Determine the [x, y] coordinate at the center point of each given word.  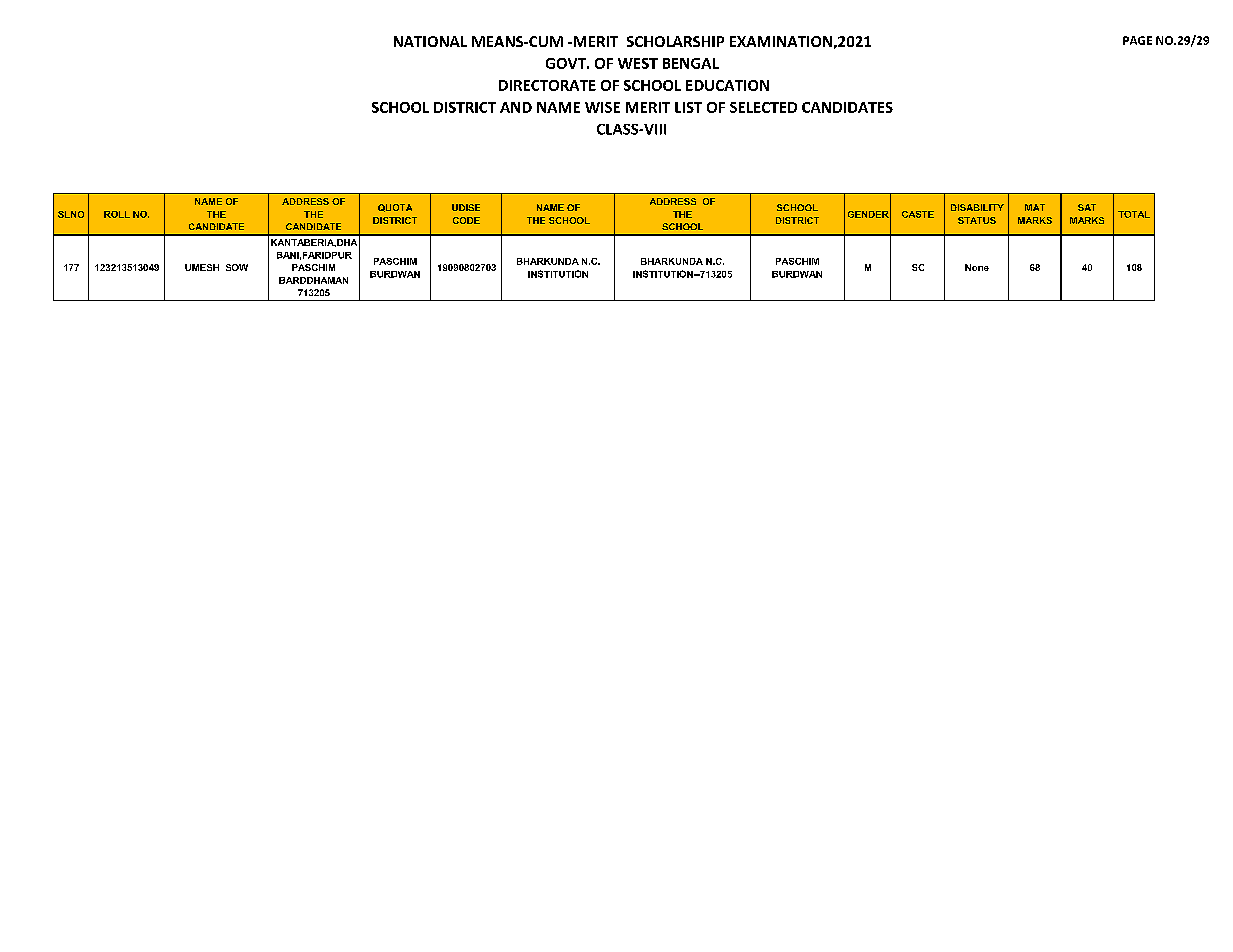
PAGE [1137, 40]
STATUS [977, 220]
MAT [1035, 207]
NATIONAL [430, 41]
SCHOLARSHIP [675, 41]
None [977, 267]
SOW [237, 267]
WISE [602, 107]
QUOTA [395, 208]
